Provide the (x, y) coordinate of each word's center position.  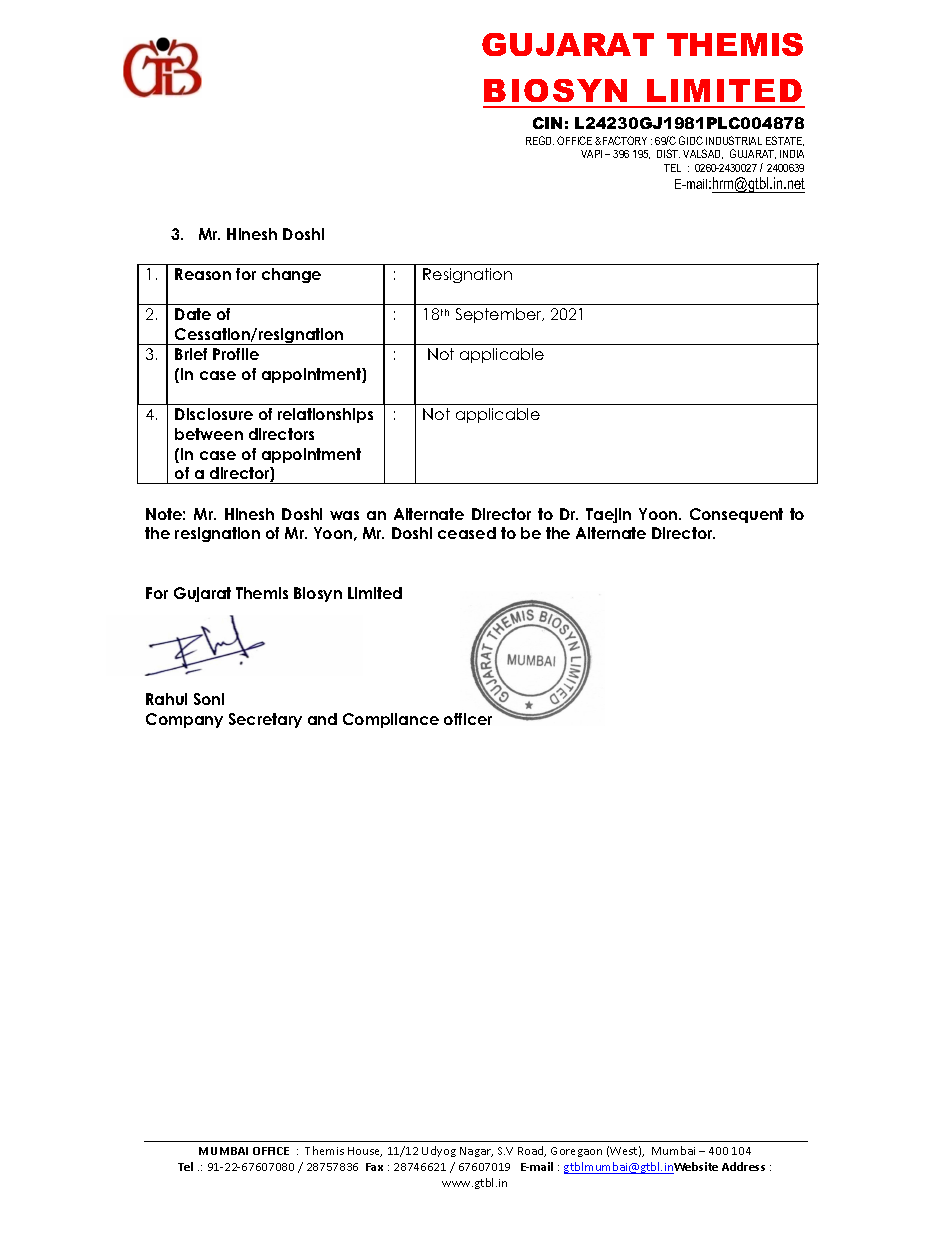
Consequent (736, 515)
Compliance (391, 720)
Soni (209, 699)
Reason (203, 274)
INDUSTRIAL (734, 140)
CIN (547, 123)
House (365, 1152)
